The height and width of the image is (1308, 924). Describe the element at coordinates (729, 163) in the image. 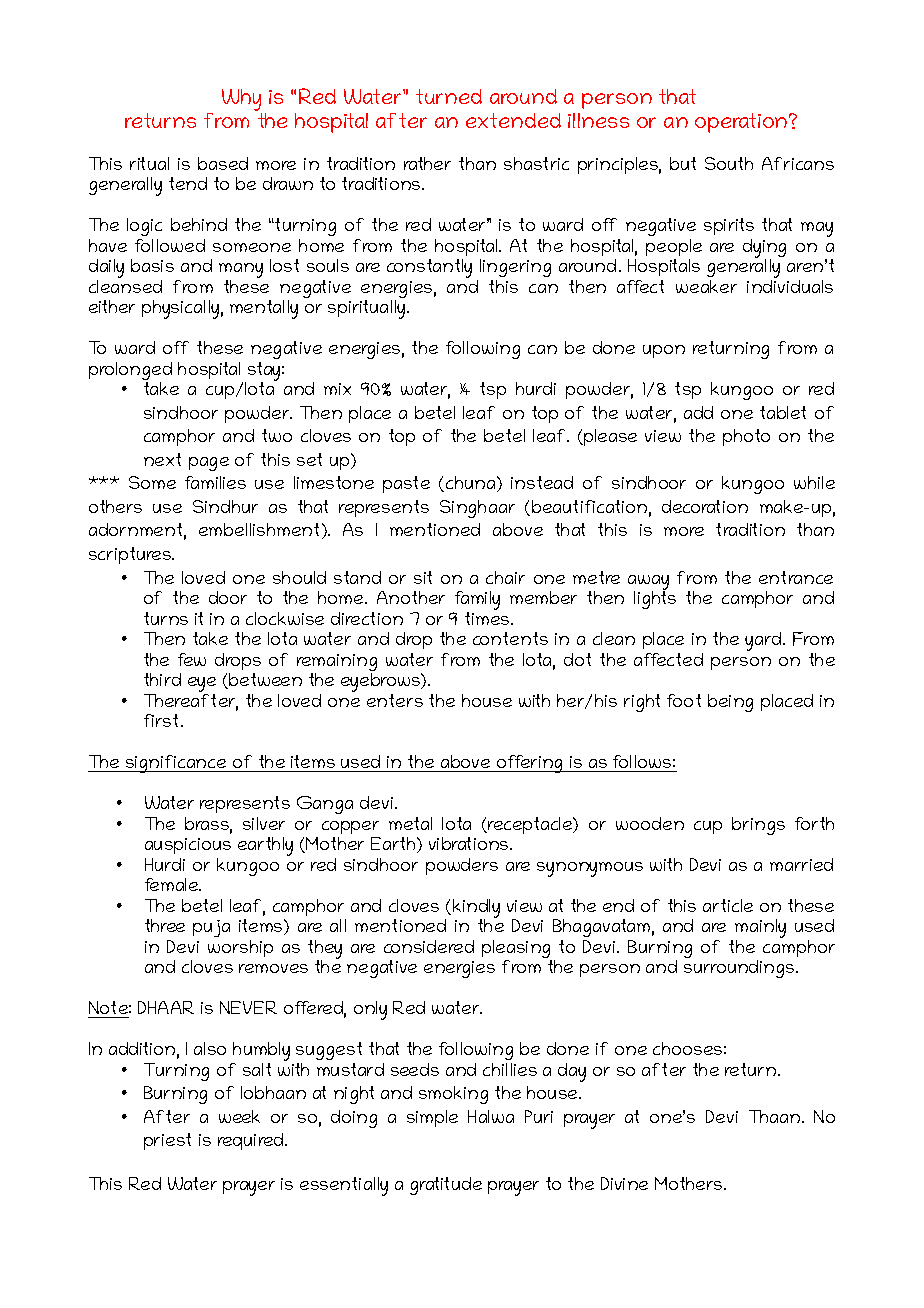

I see `South` at that location.
